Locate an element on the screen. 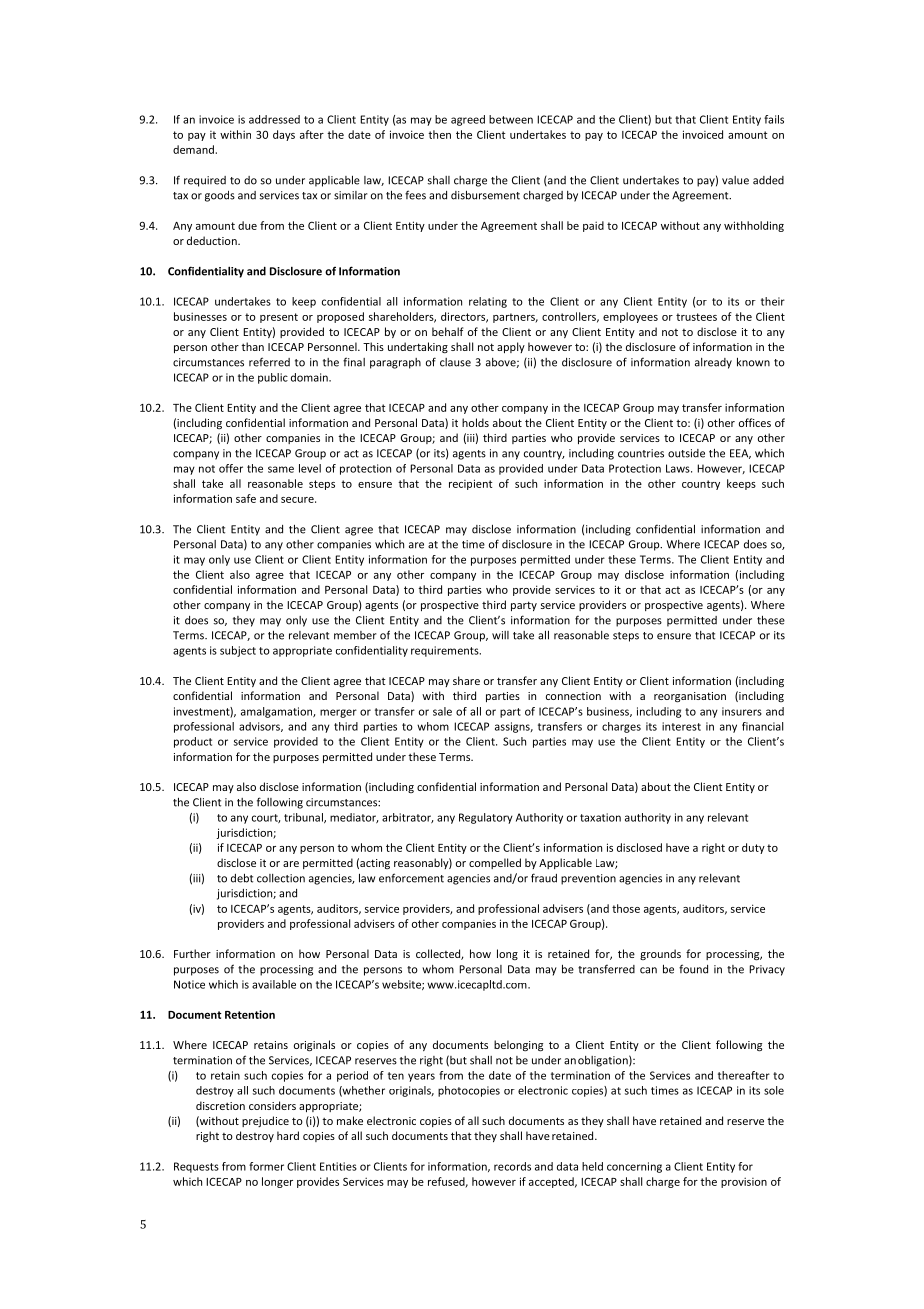  days is located at coordinates (284, 135).
